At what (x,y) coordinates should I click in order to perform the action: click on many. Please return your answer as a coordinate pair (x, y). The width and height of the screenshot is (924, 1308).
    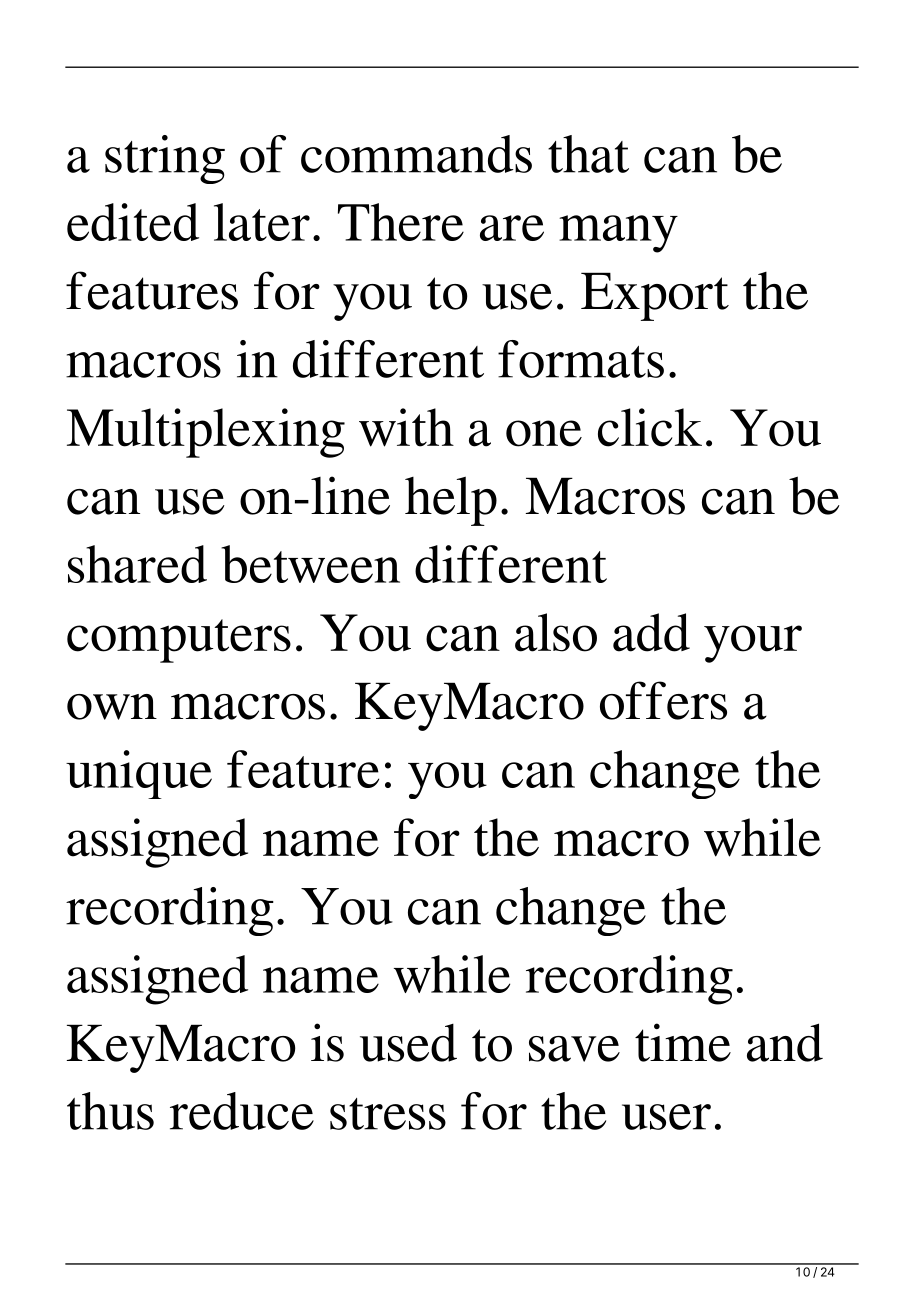
    Looking at the image, I should click on (618, 234).
